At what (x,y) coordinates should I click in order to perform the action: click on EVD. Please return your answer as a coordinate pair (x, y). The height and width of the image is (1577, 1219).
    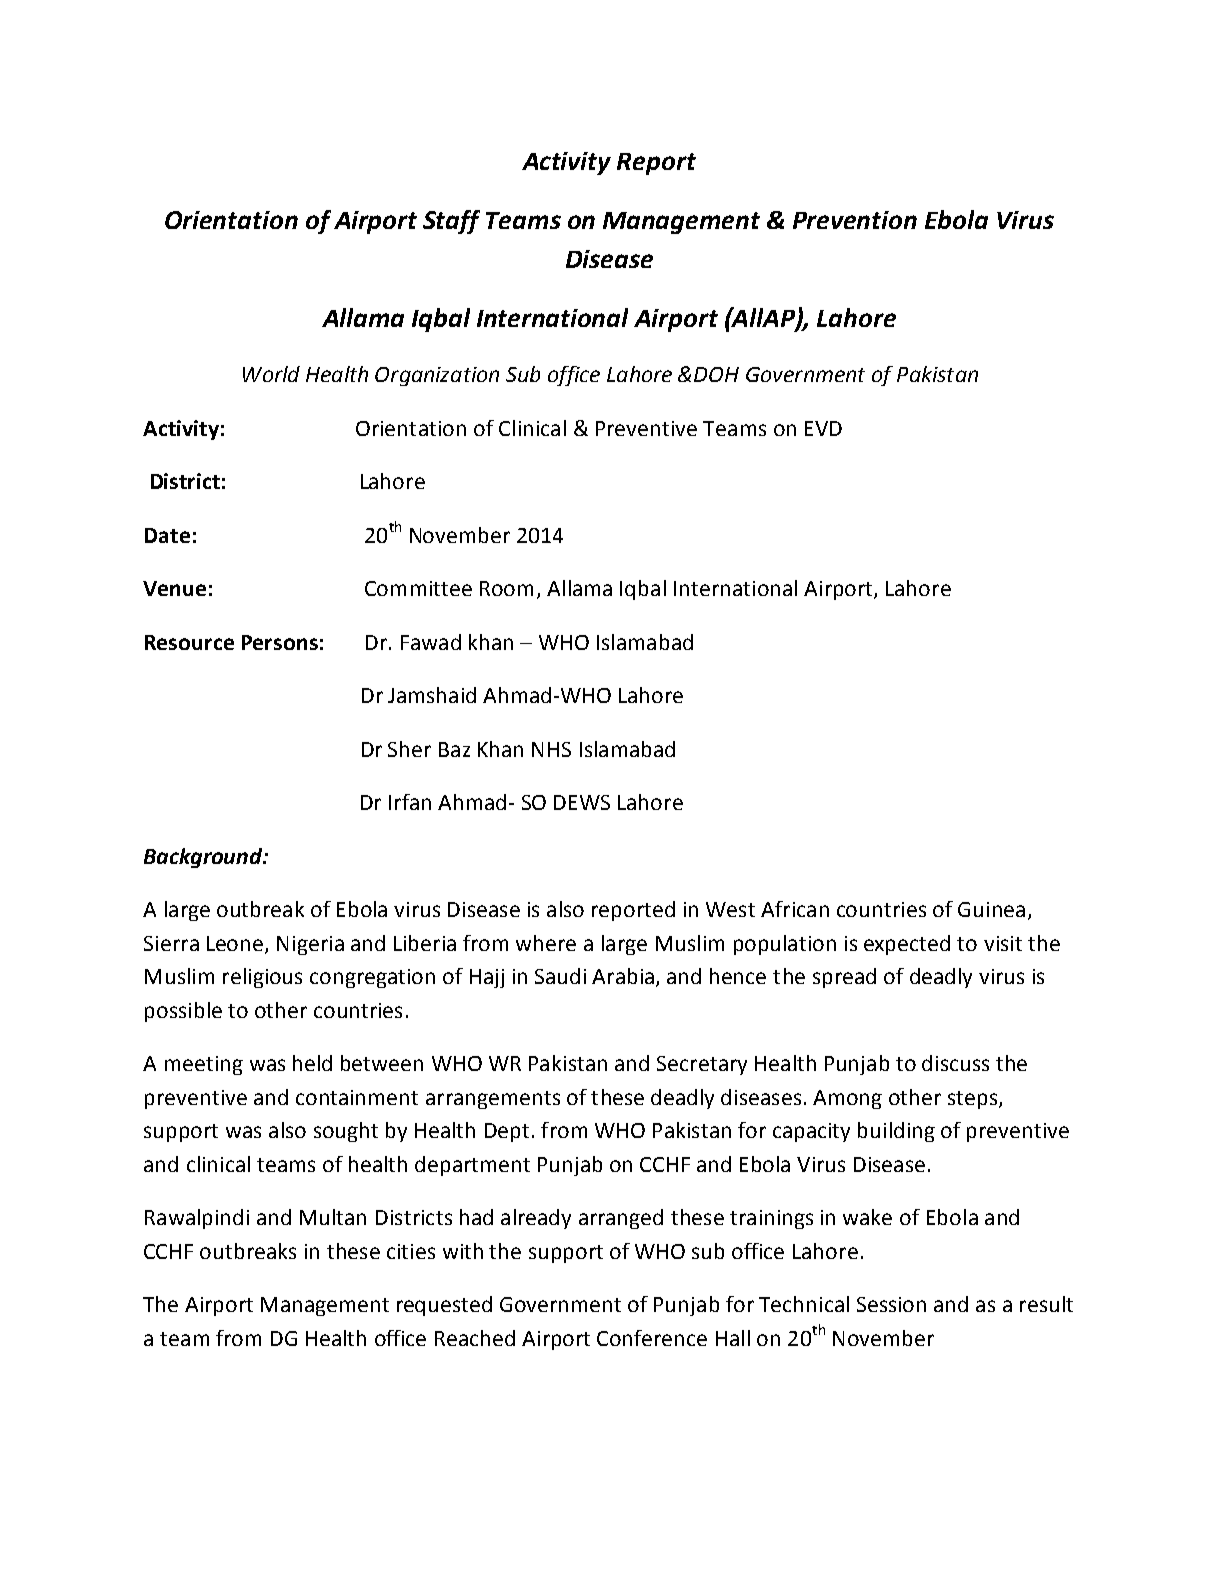
    Looking at the image, I should click on (823, 428).
